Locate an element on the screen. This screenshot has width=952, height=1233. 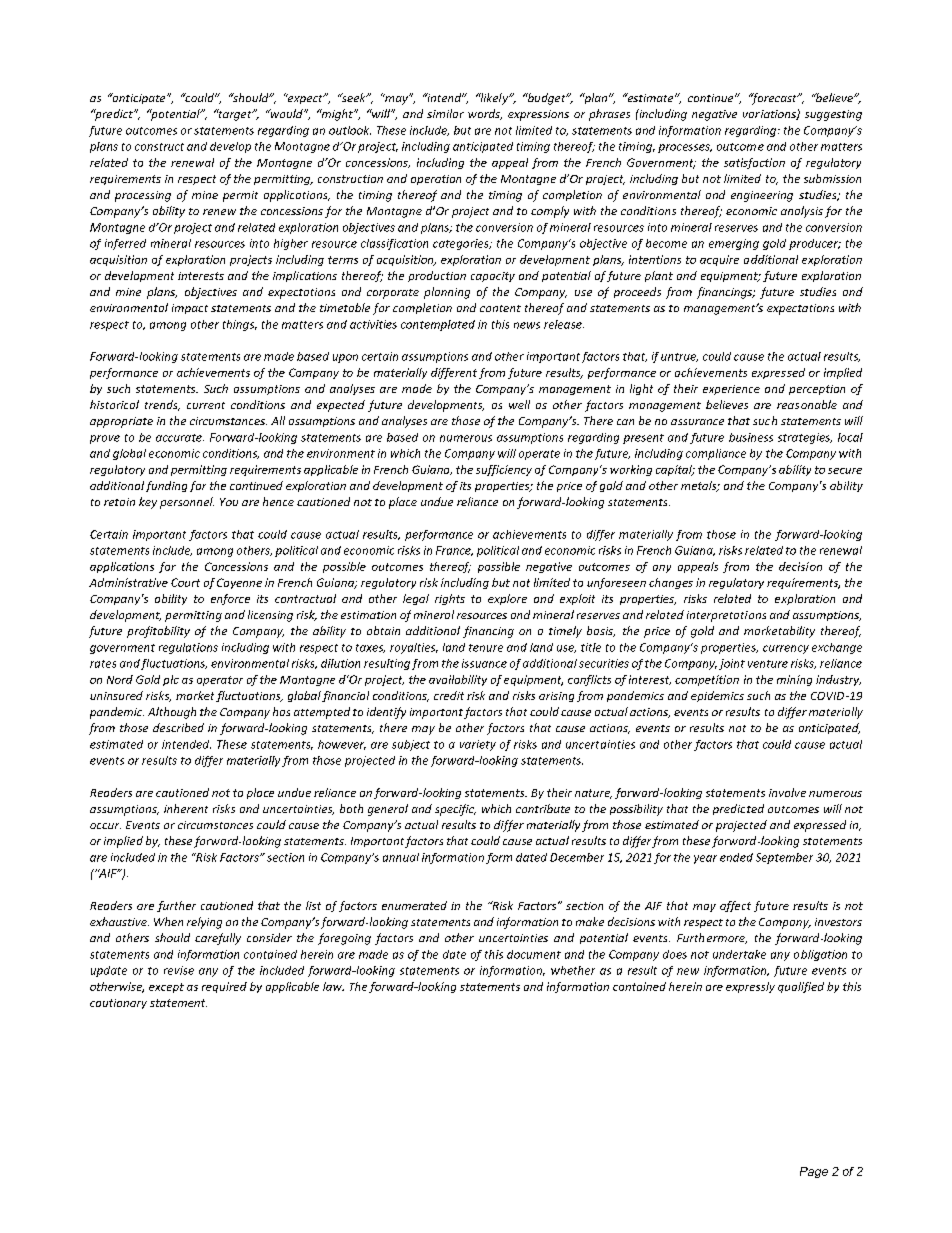
words is located at coordinates (485, 114).
